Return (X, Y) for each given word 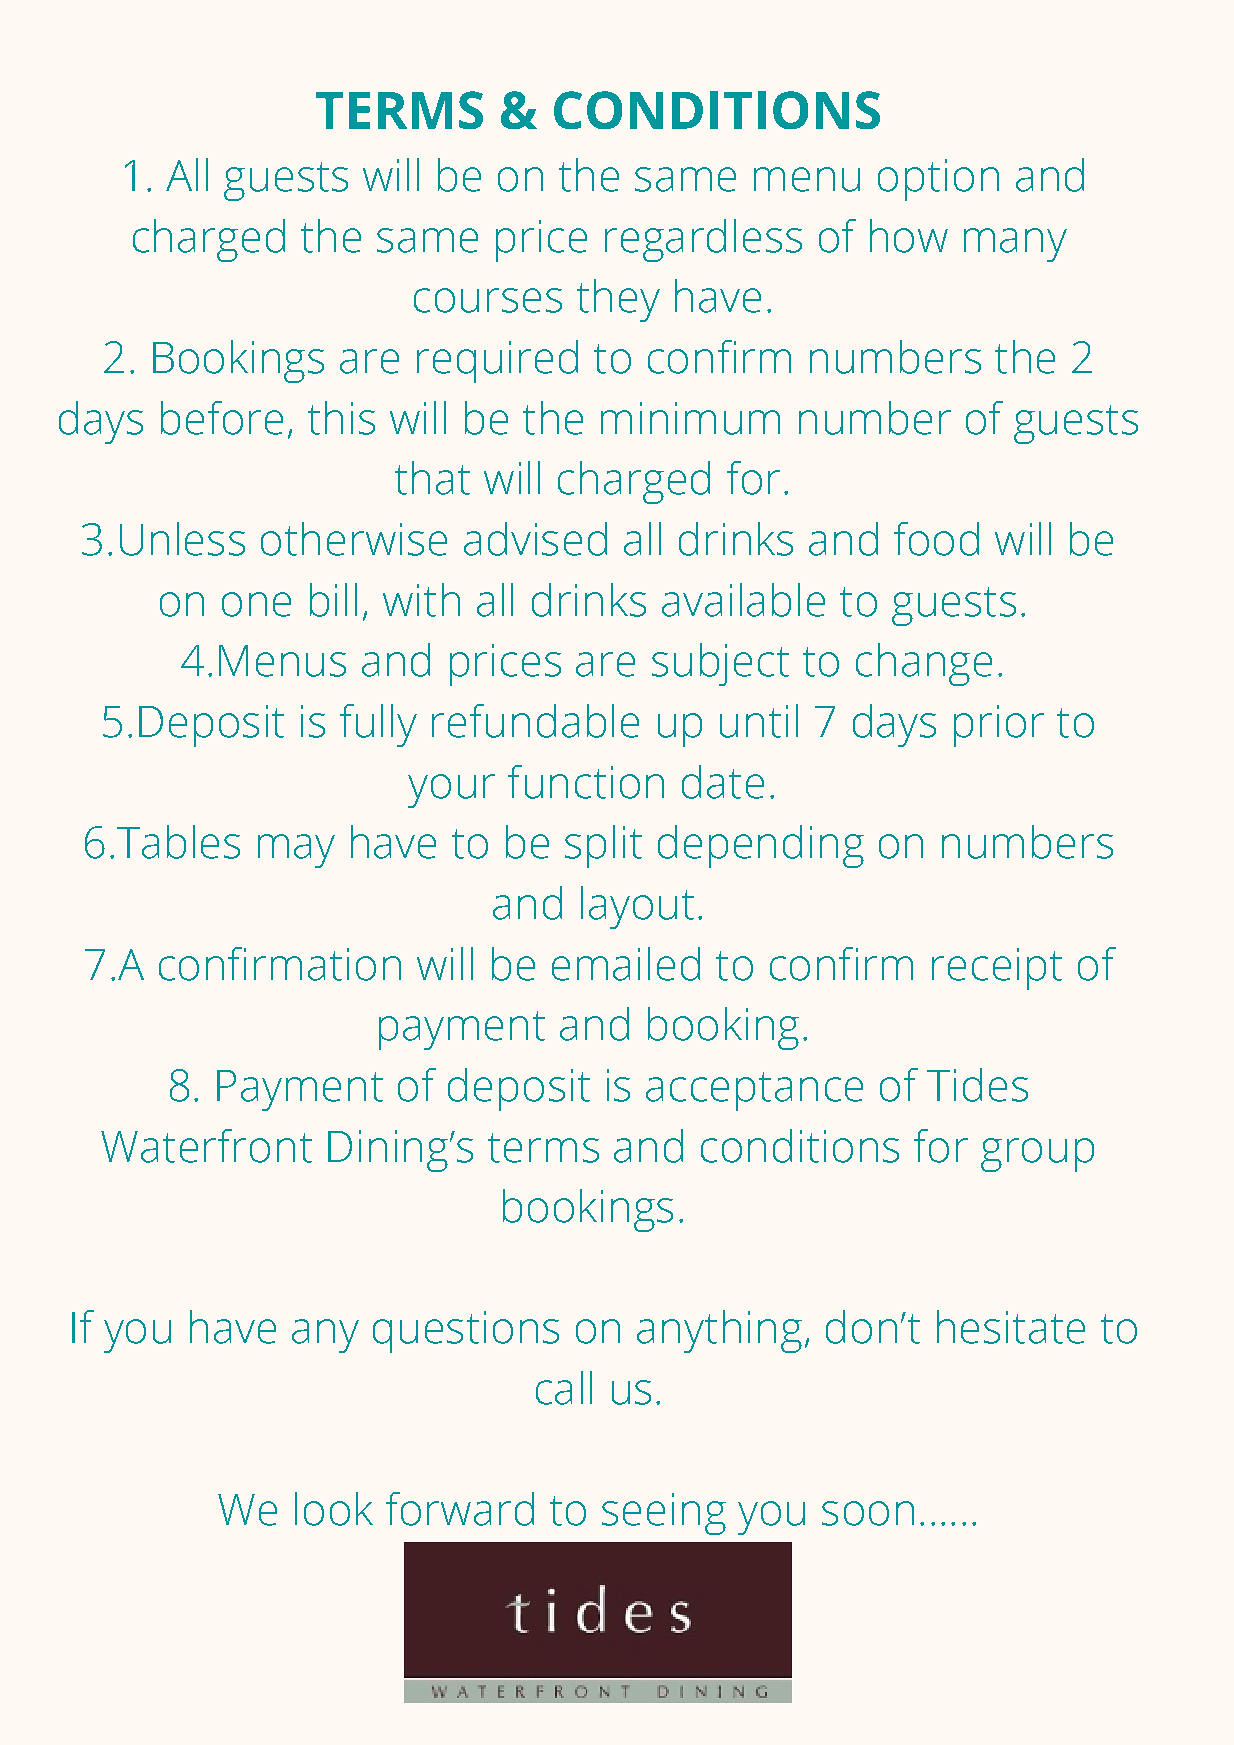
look (334, 1509)
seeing (664, 1514)
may (296, 851)
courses (488, 300)
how (909, 236)
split (603, 846)
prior (999, 726)
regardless (703, 240)
